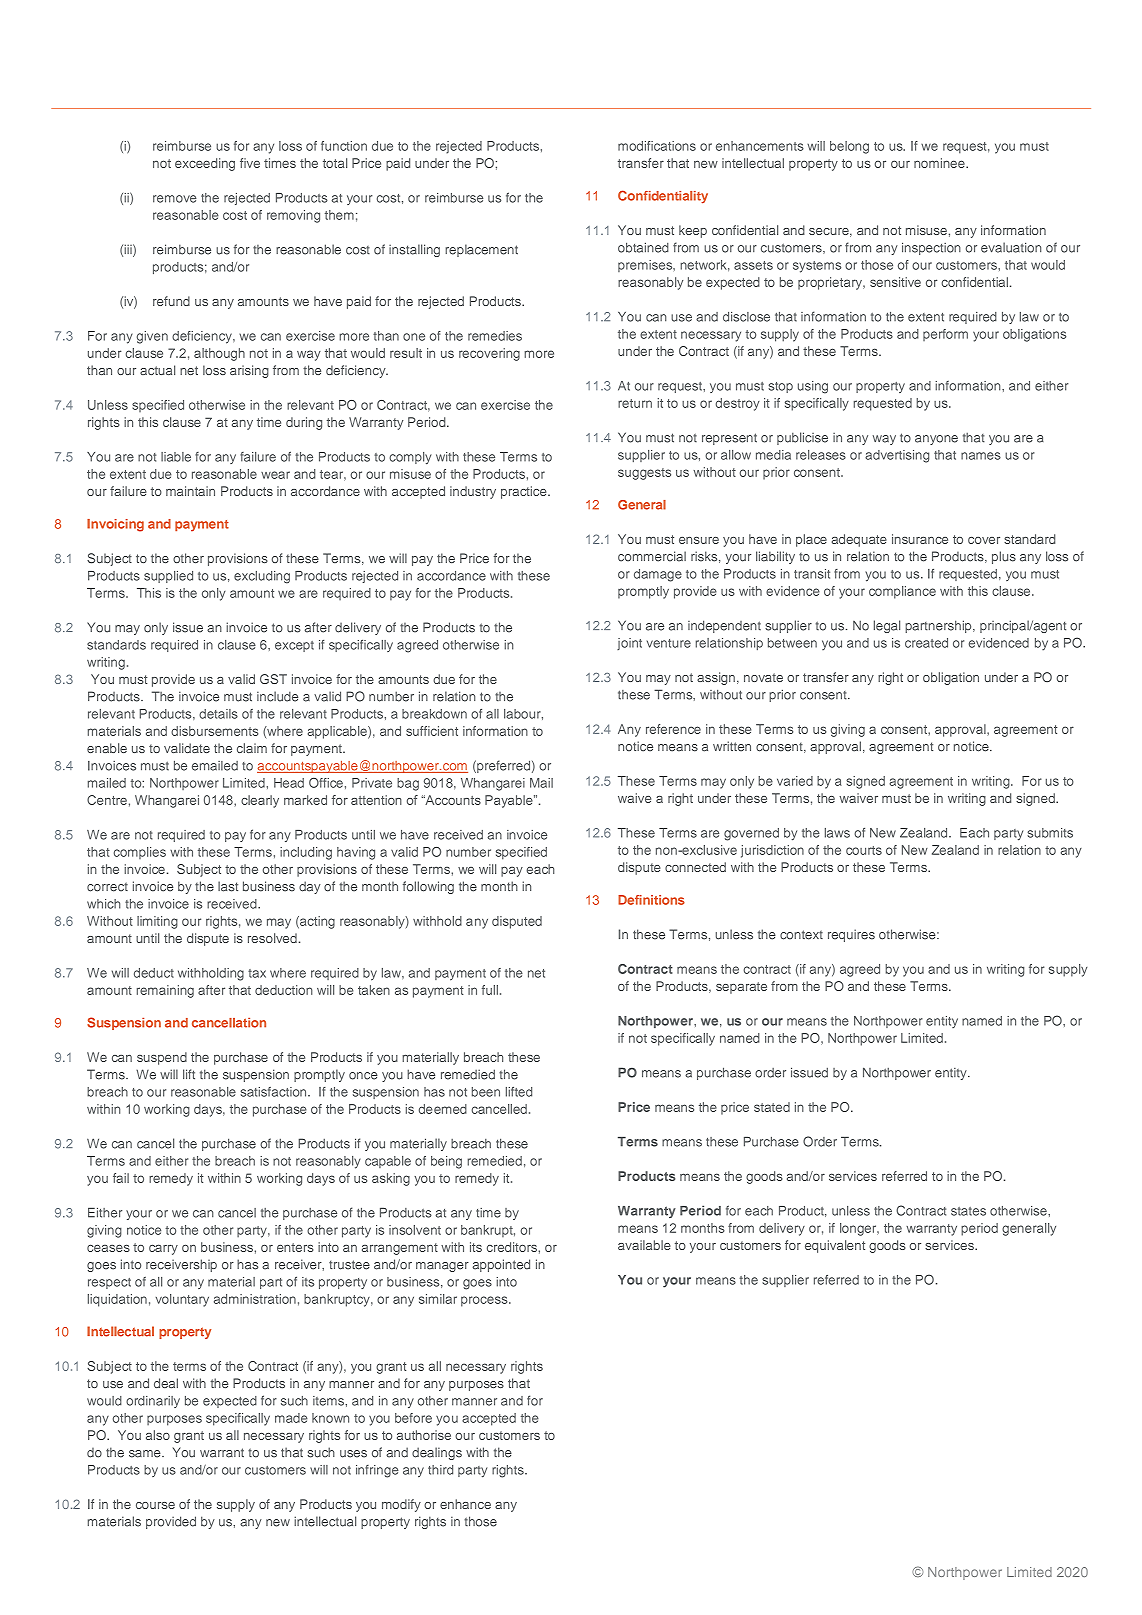  What do you see at coordinates (629, 644) in the screenshot?
I see `joint` at bounding box center [629, 644].
